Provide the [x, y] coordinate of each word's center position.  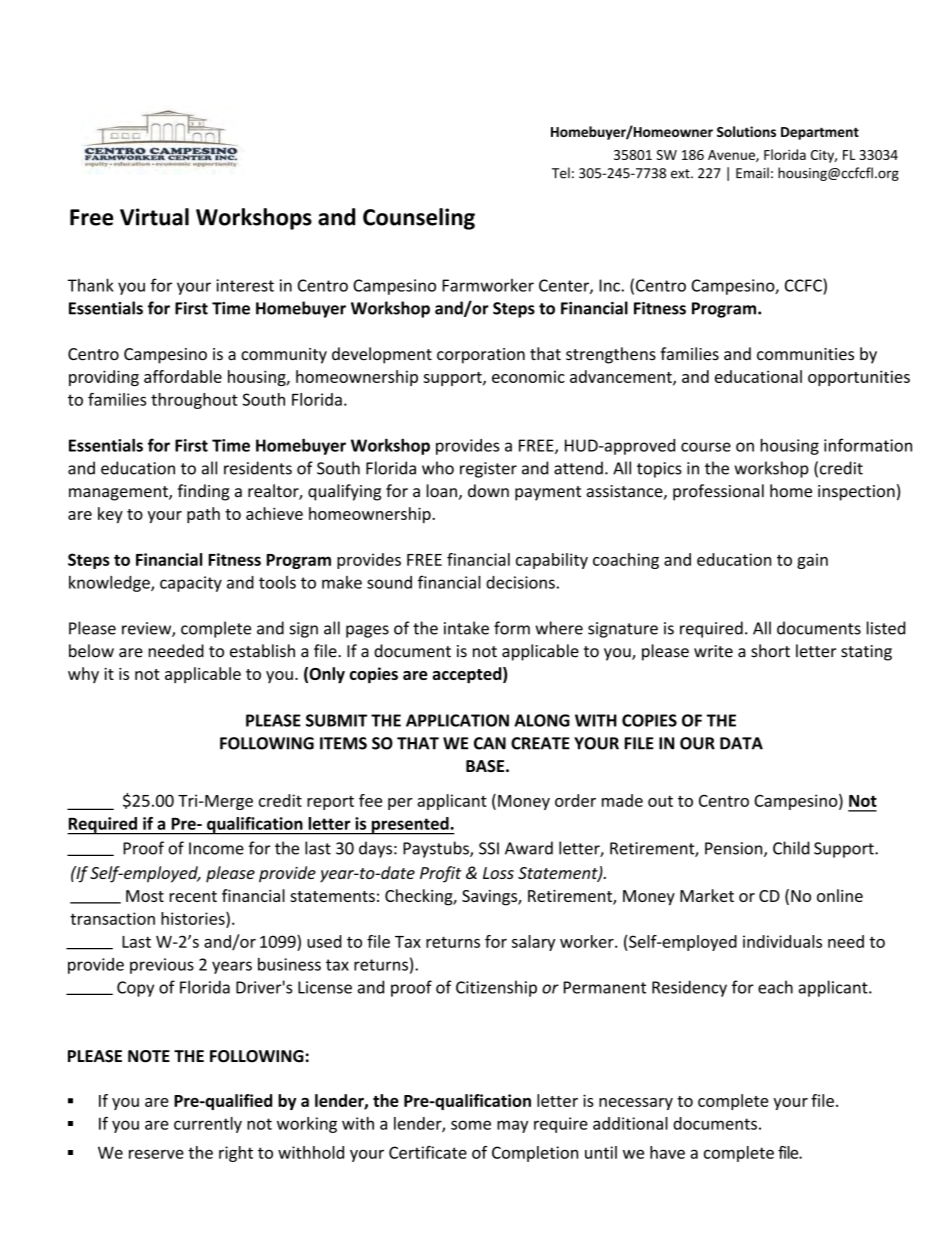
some [471, 1125]
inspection [856, 493]
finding [204, 492]
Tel [561, 173]
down [488, 491]
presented [410, 826]
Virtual [154, 217]
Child [791, 848]
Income [216, 848]
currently [208, 1125]
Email [752, 173]
